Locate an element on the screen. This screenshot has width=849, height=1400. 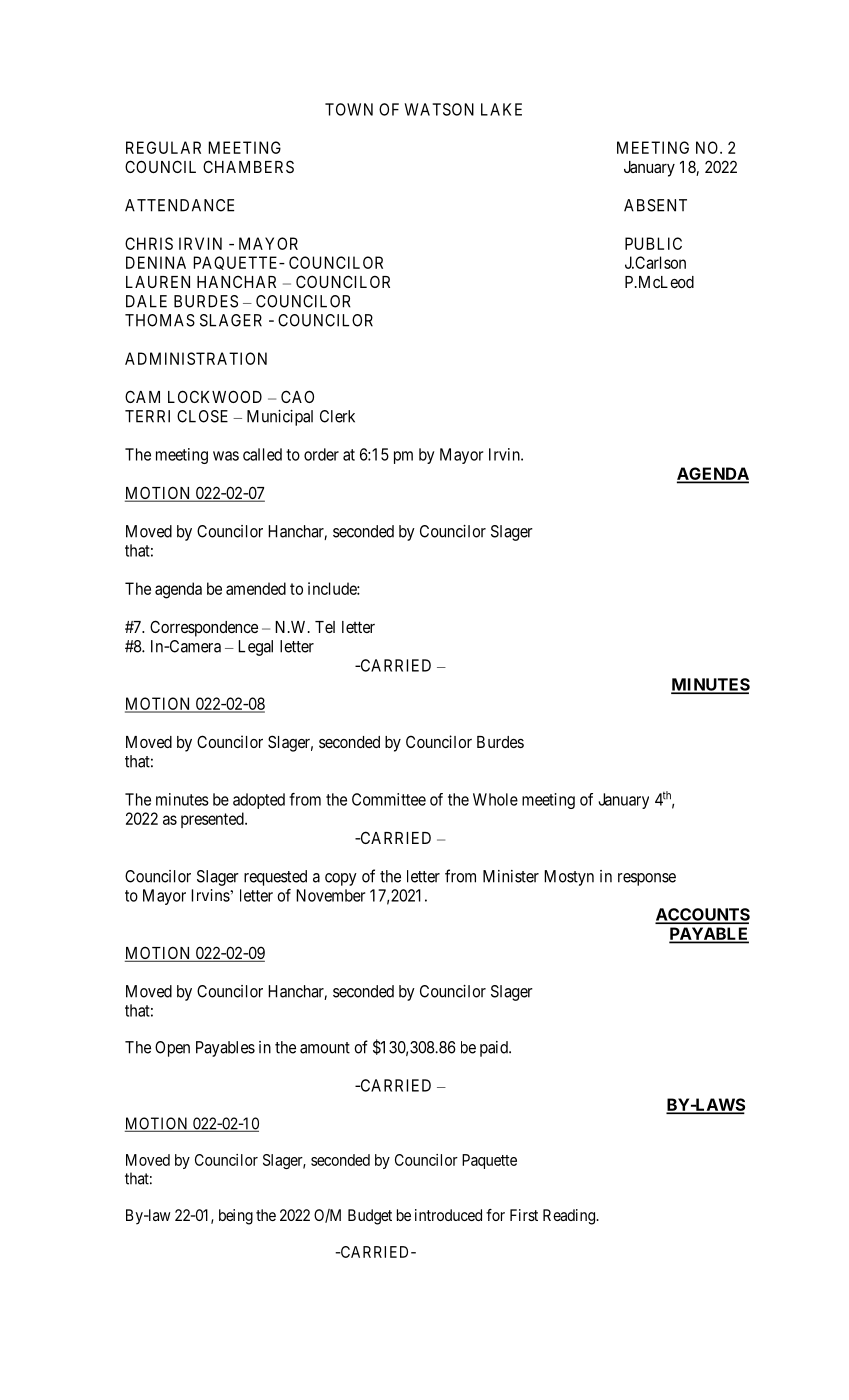
introduced is located at coordinates (448, 1215).
